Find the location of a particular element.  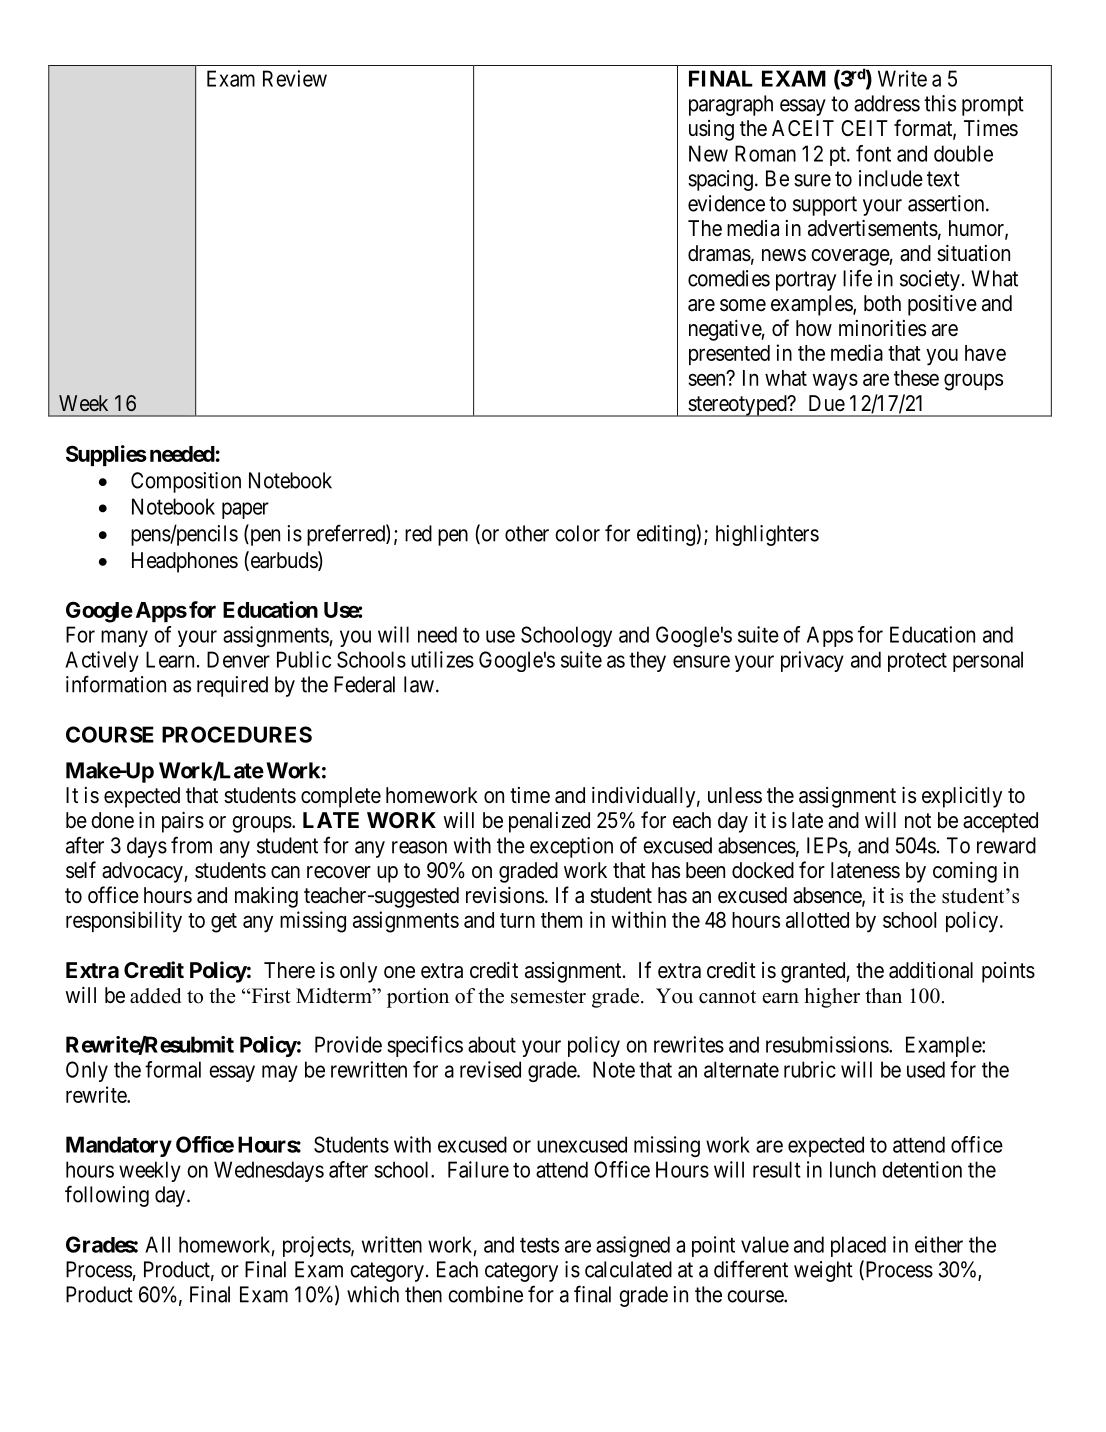

placed is located at coordinates (858, 1246).
